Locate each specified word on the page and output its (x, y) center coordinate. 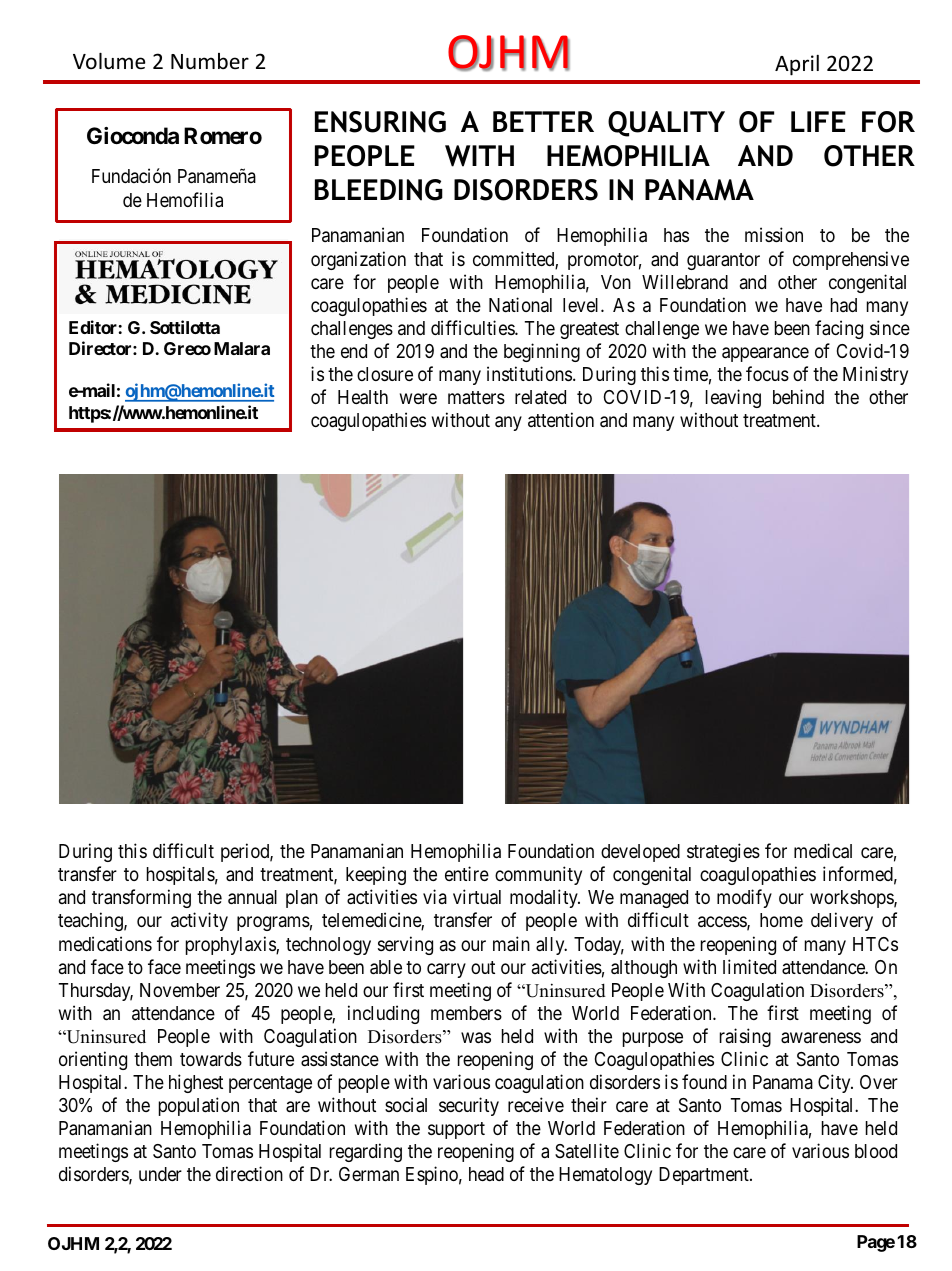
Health (363, 397)
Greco (187, 348)
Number (210, 61)
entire (467, 873)
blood (876, 1151)
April (797, 65)
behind (798, 396)
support (456, 1130)
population (199, 1106)
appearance (765, 354)
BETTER (543, 121)
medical (823, 851)
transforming (141, 898)
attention (561, 419)
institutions (529, 373)
